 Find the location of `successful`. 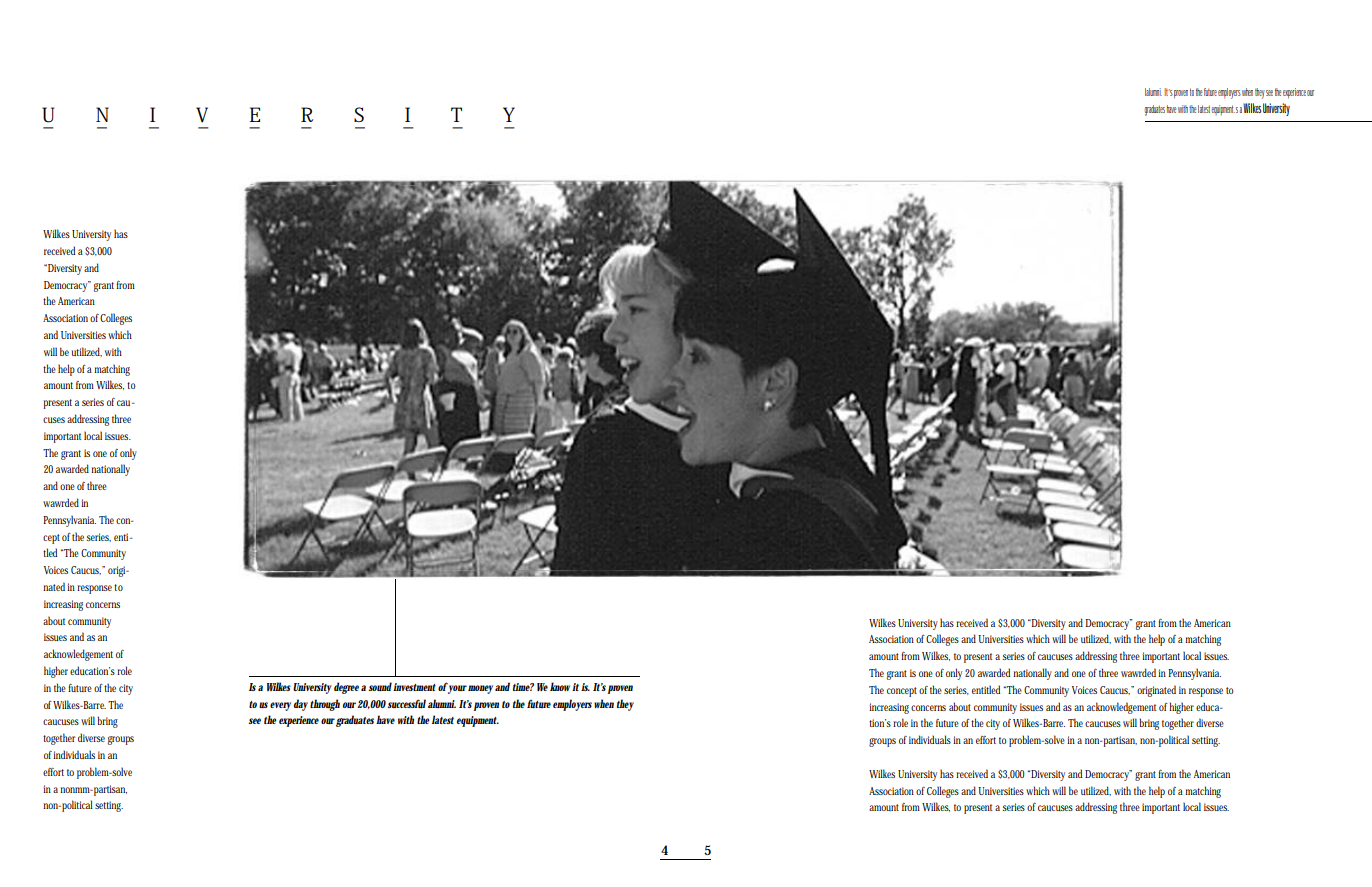

successful is located at coordinates (406, 703).
